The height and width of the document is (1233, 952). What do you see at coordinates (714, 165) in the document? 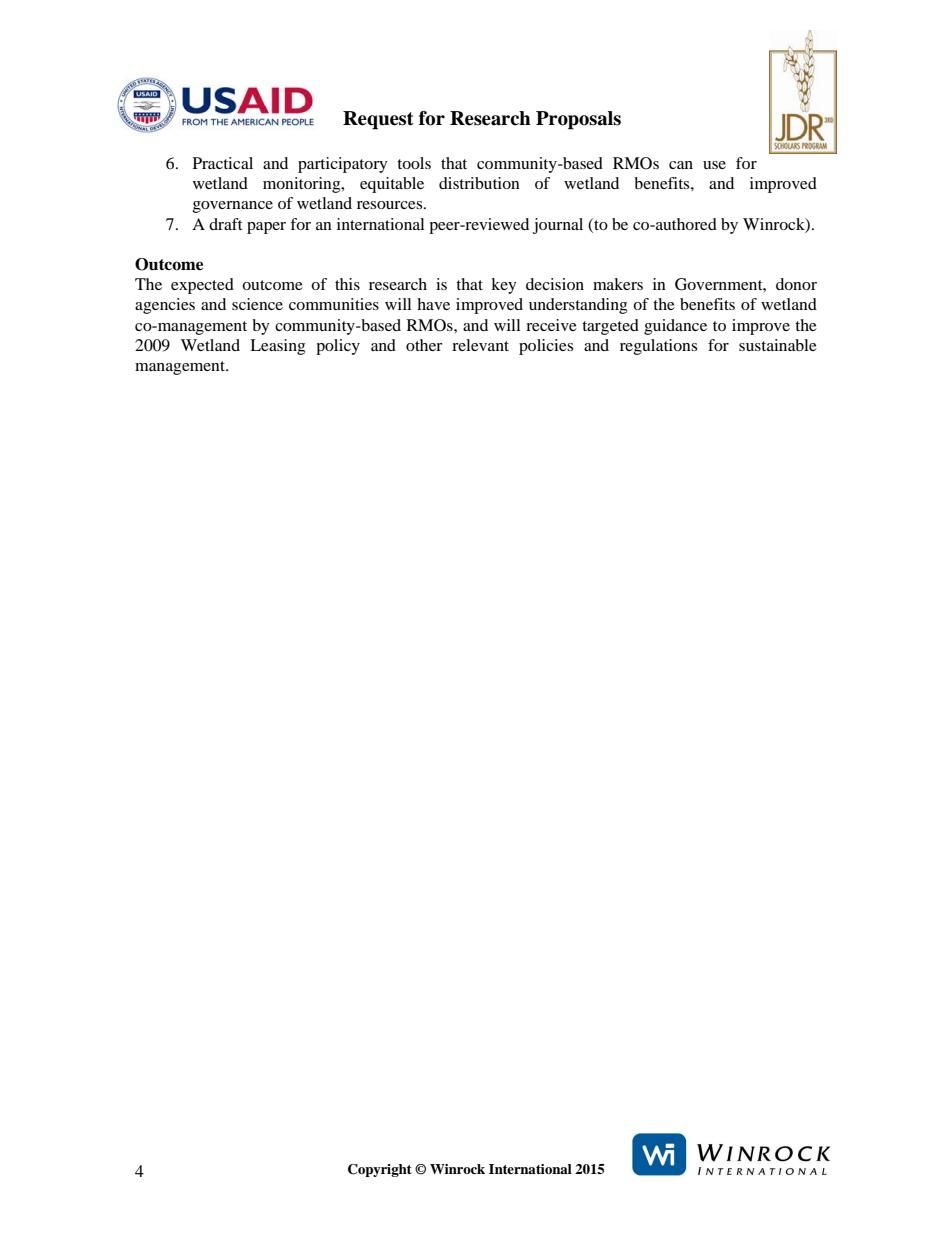
I see `use` at bounding box center [714, 165].
